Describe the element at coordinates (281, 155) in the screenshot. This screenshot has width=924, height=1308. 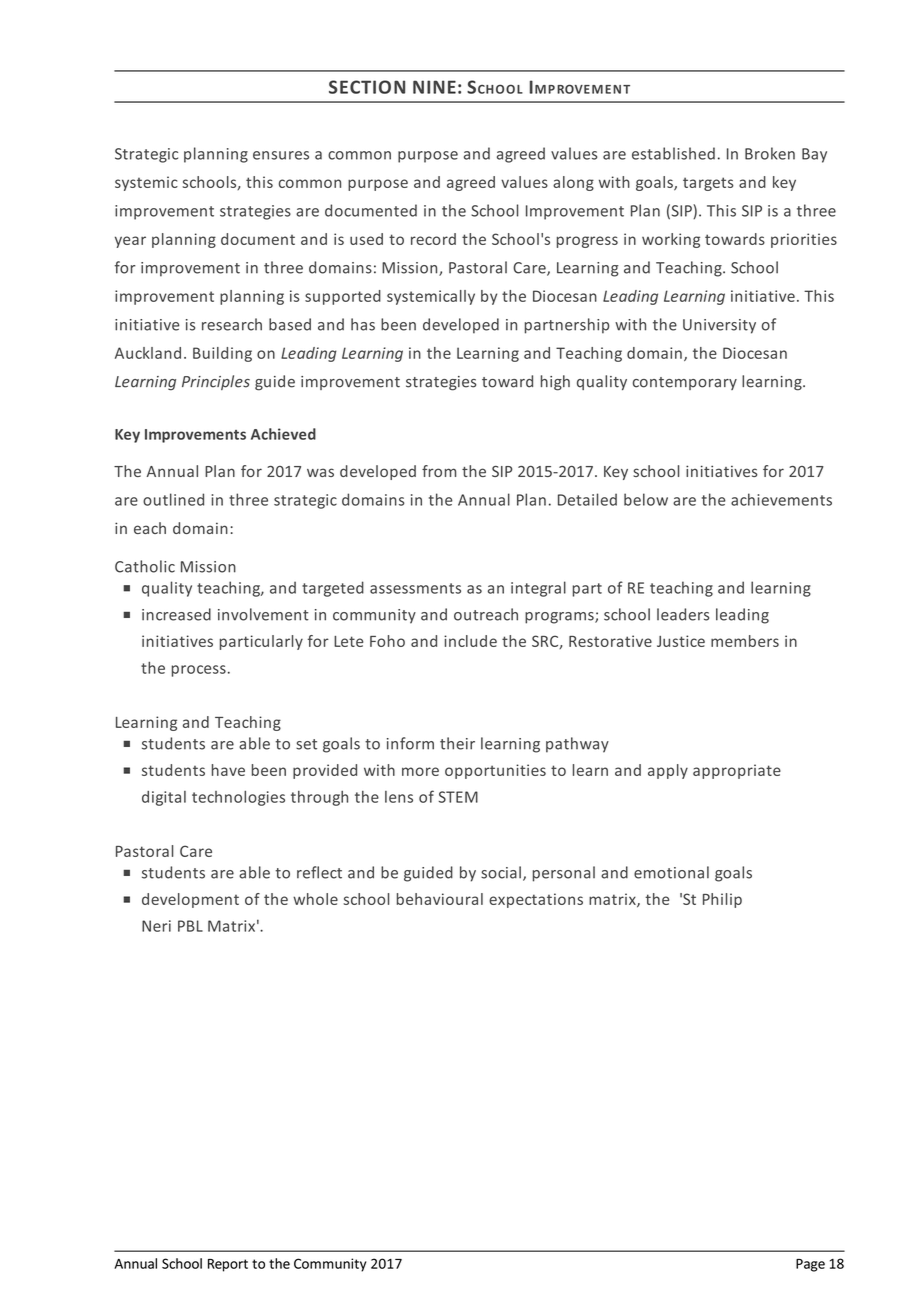
I see `ensures` at that location.
